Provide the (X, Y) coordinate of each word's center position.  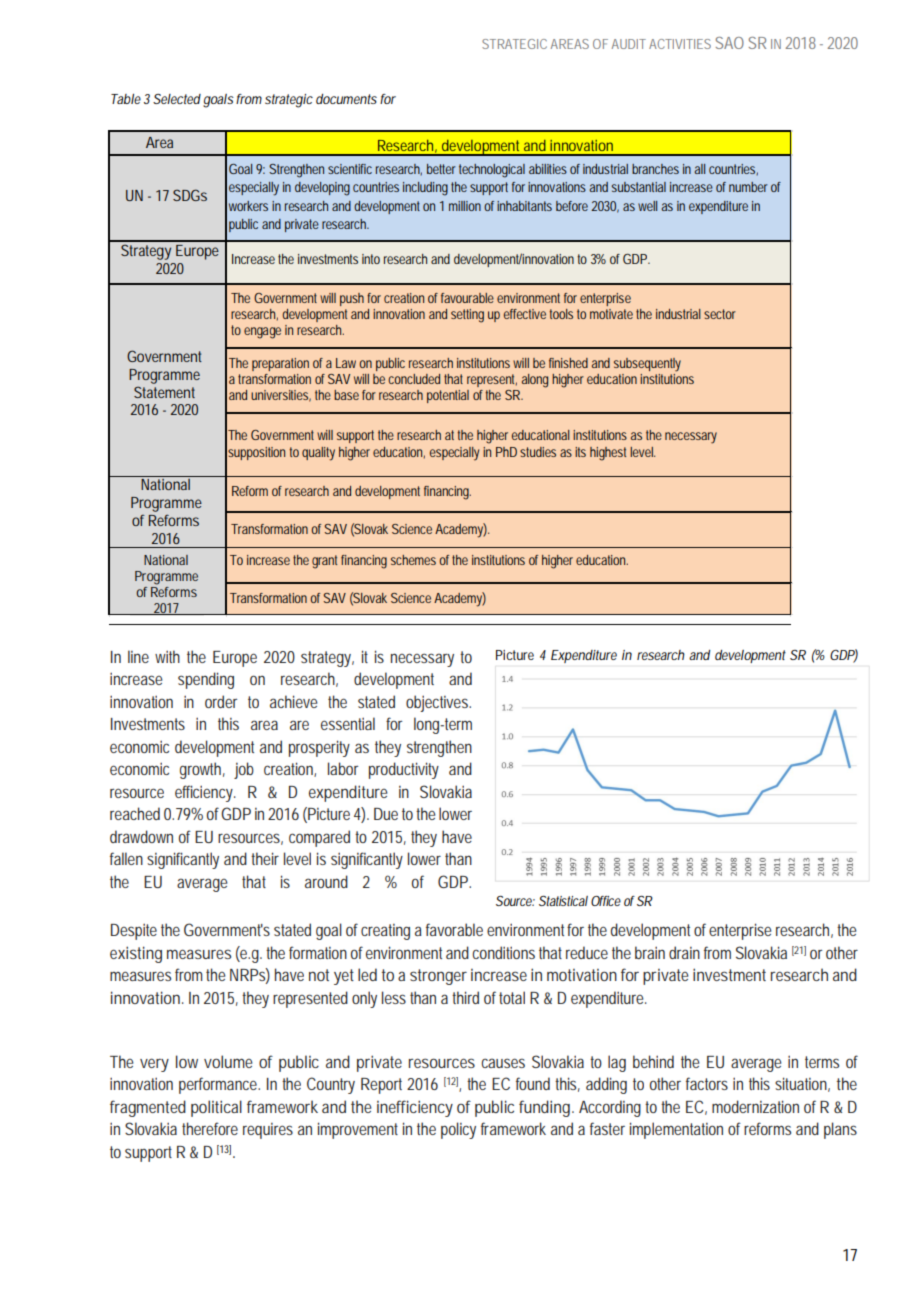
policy (458, 1130)
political (216, 1108)
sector (720, 314)
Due (386, 814)
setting (467, 316)
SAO (729, 43)
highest (608, 454)
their (265, 858)
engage (262, 333)
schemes (413, 560)
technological (492, 171)
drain (684, 952)
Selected (177, 99)
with (167, 656)
